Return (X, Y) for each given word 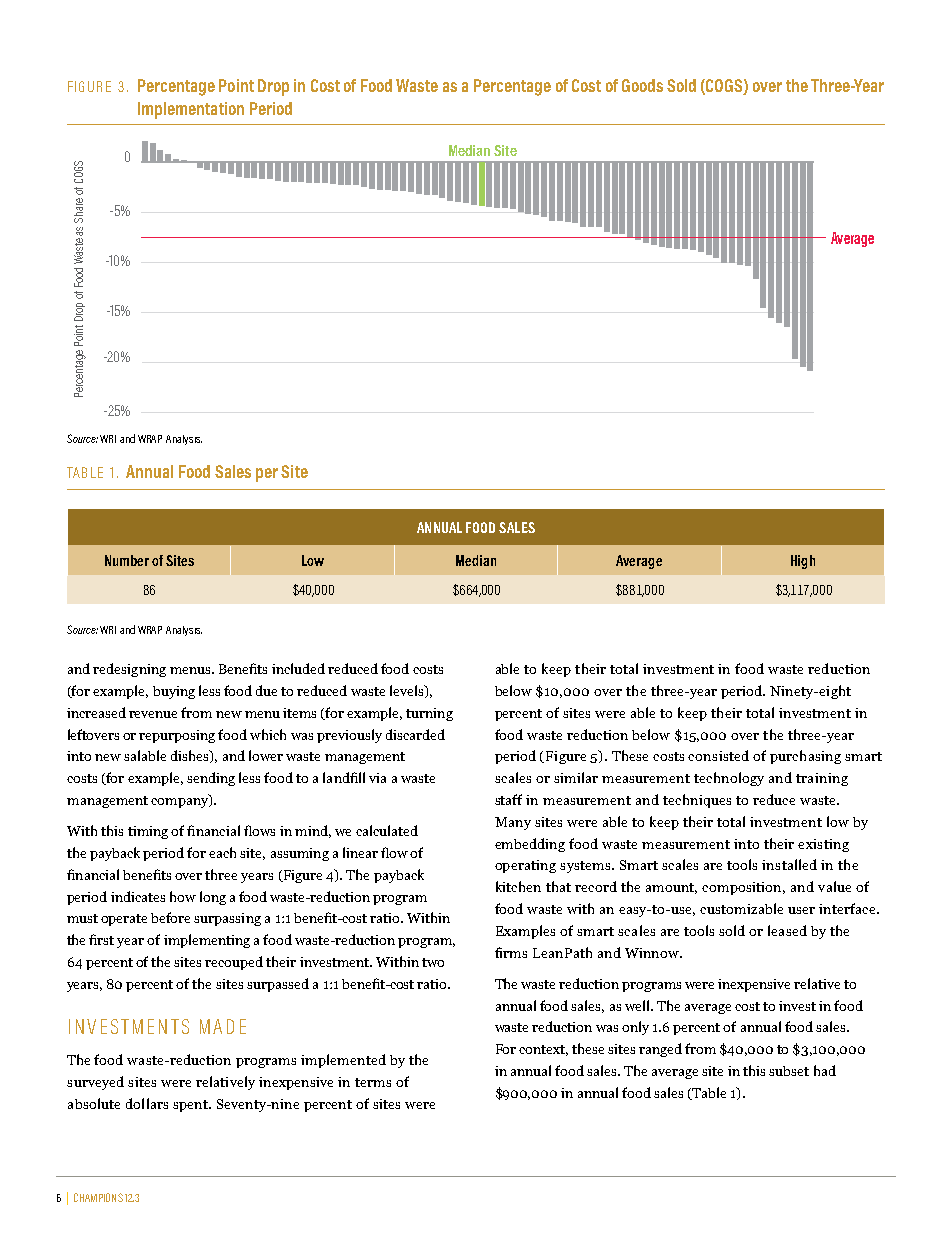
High (803, 562)
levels (408, 691)
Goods (642, 85)
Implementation (191, 110)
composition (743, 888)
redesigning (129, 670)
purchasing (805, 757)
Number (127, 560)
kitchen (518, 886)
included (298, 668)
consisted (718, 755)
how (183, 896)
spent (192, 1106)
